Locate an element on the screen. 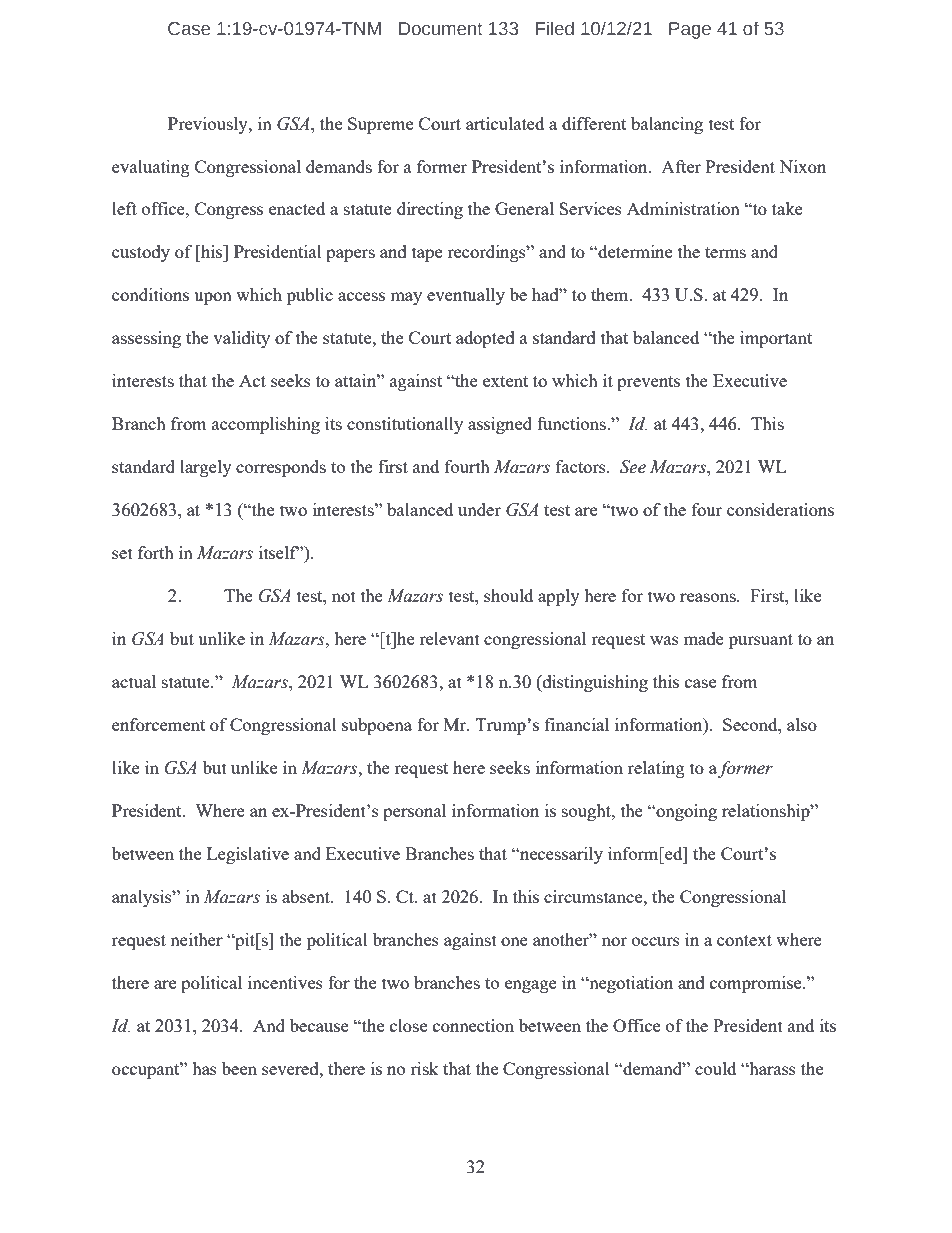 The height and width of the screenshot is (1233, 952). connection is located at coordinates (473, 1025).
